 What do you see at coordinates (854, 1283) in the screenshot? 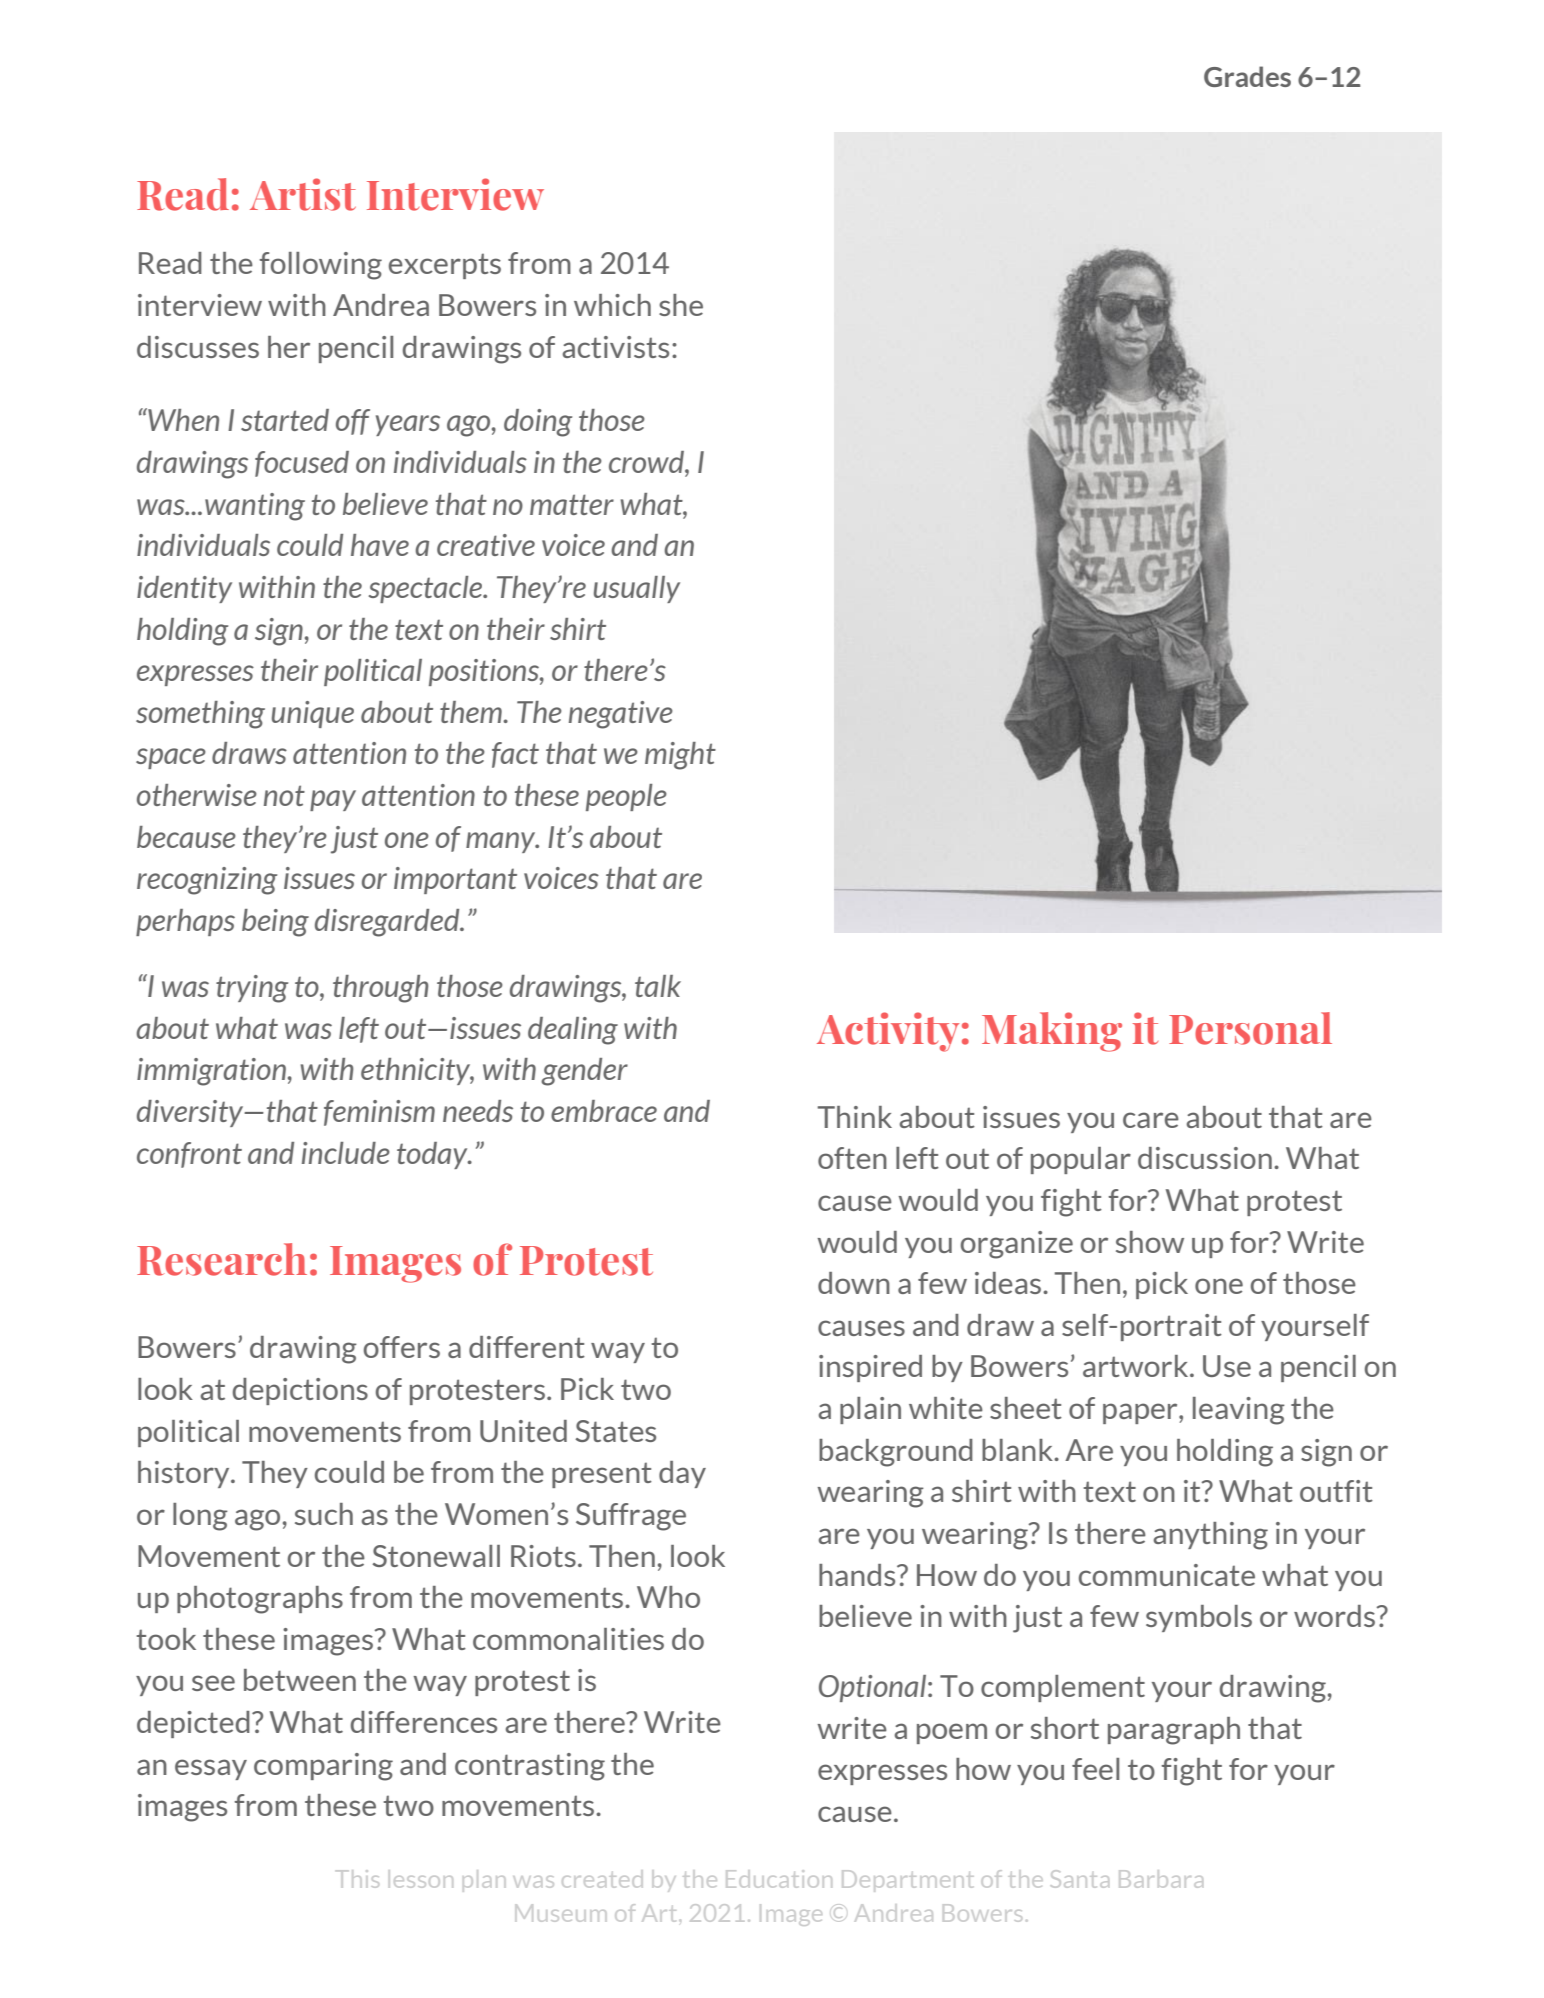
I see `down` at bounding box center [854, 1283].
